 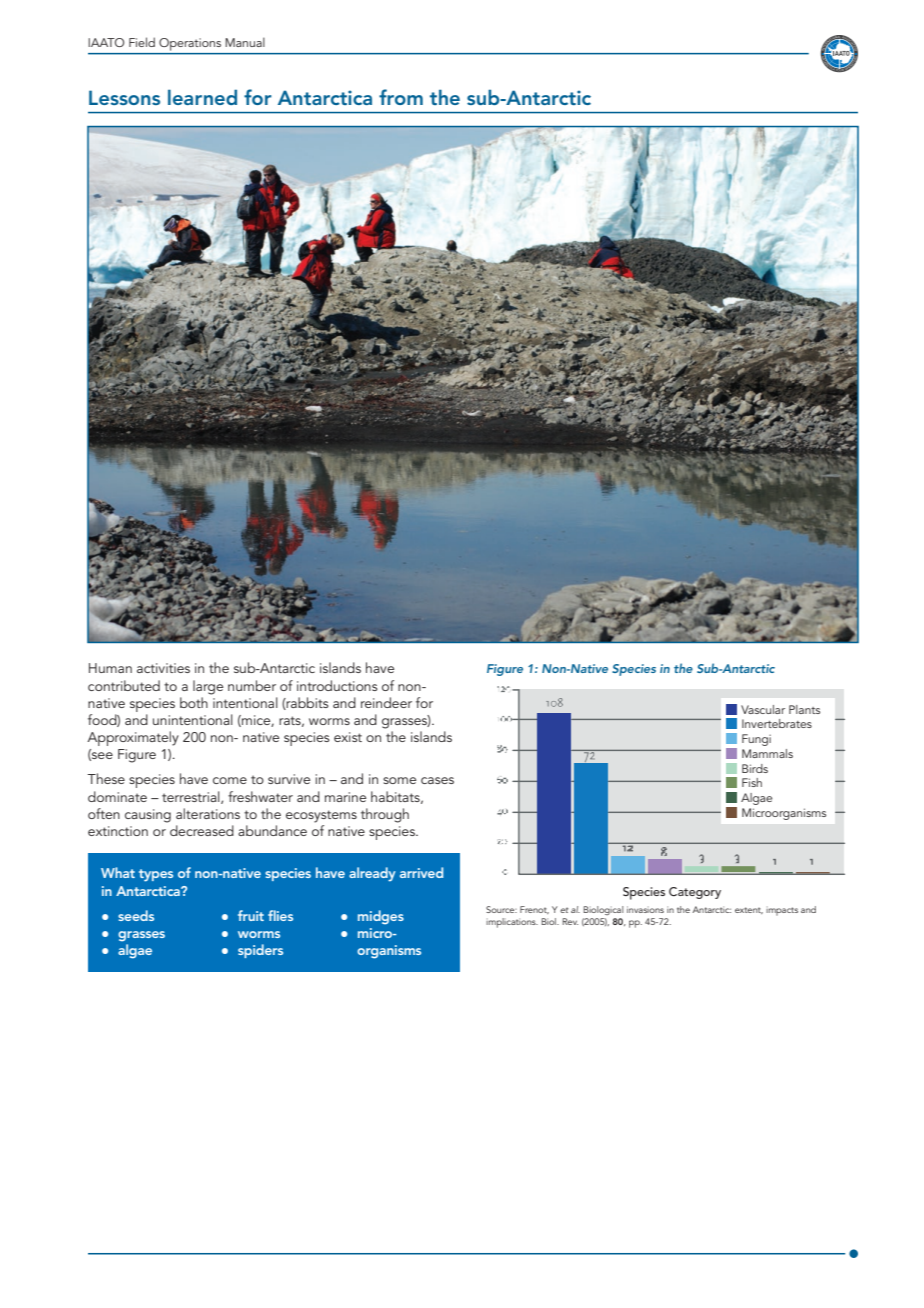 What do you see at coordinates (421, 872) in the screenshot?
I see `arrived` at bounding box center [421, 872].
